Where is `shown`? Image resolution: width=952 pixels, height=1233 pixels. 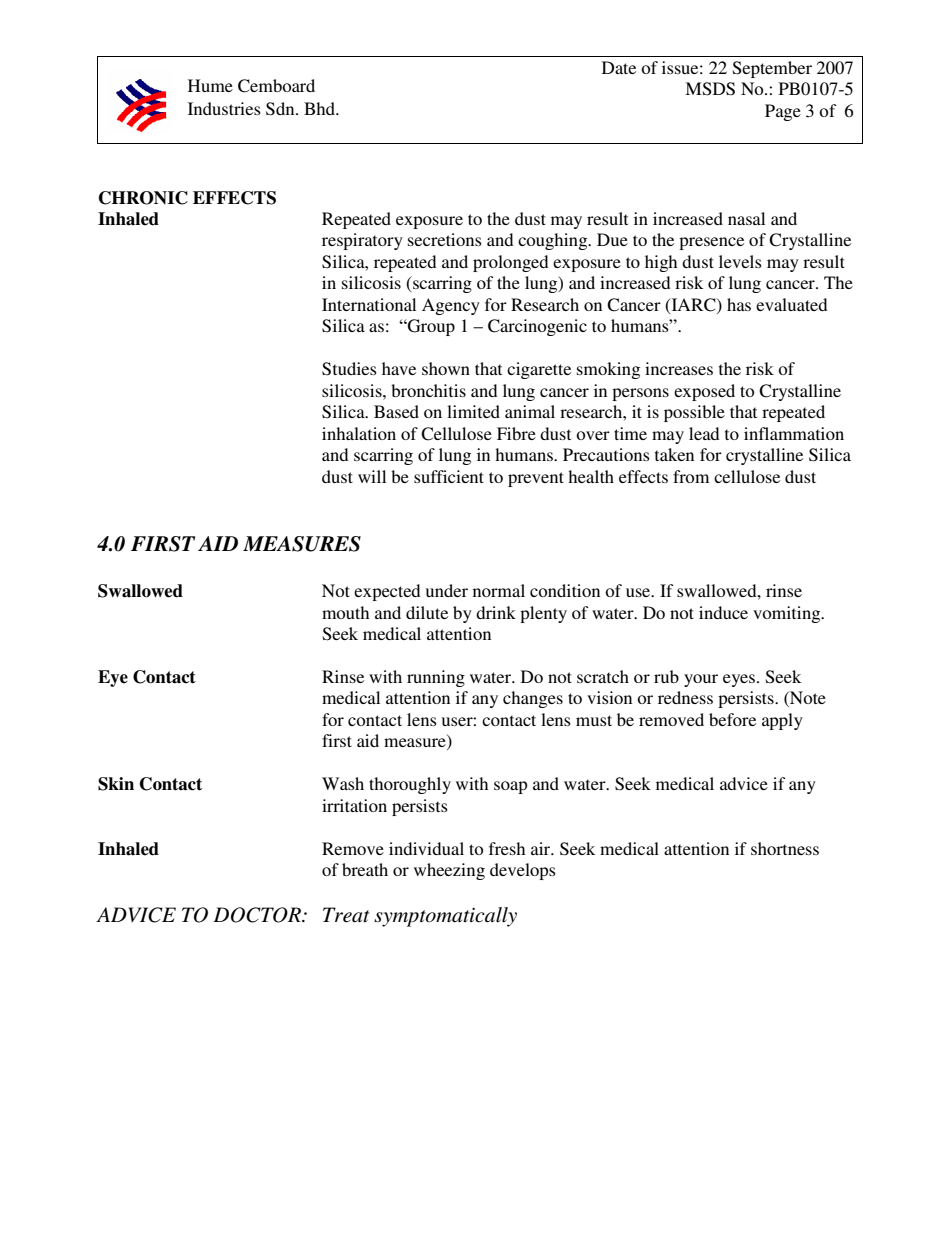
shown is located at coordinates (446, 368).
